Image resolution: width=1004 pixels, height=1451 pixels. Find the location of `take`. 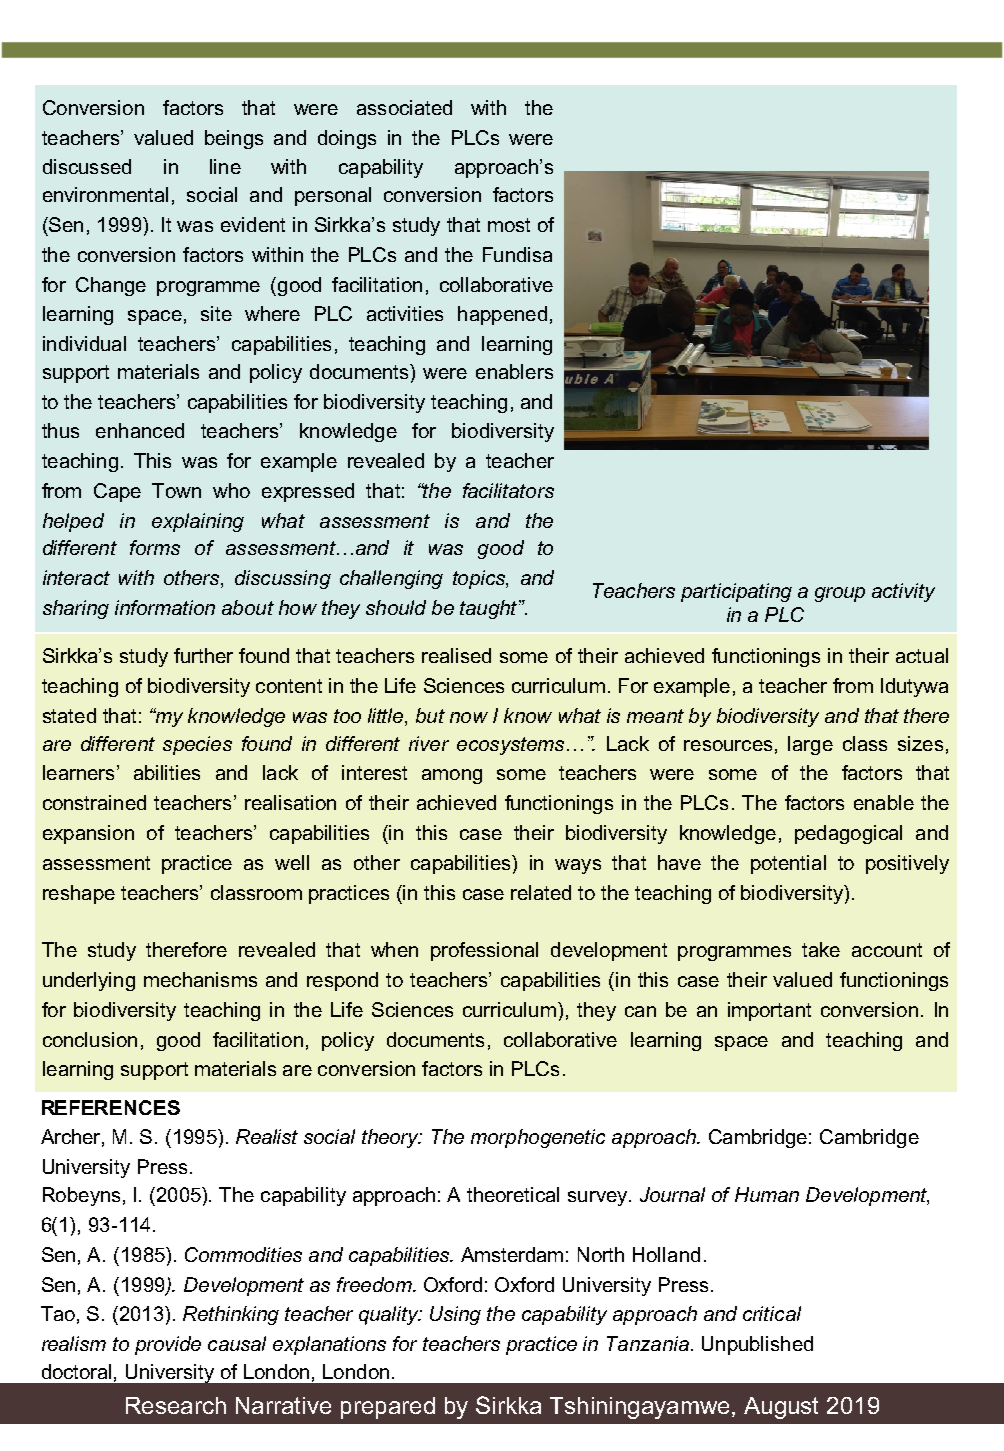

take is located at coordinates (821, 949).
